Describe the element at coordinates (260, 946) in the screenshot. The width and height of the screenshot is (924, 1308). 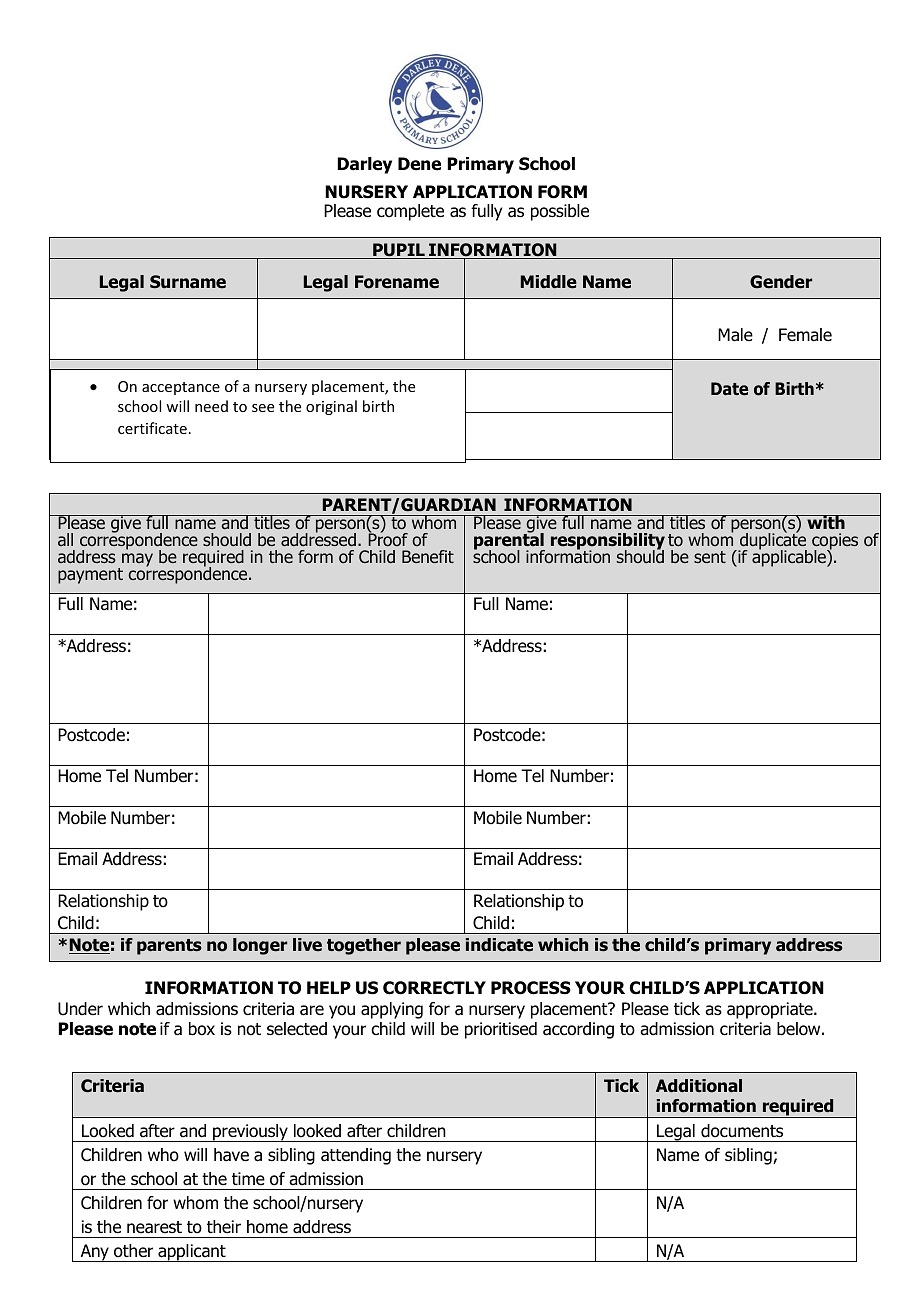
I see `longer` at that location.
